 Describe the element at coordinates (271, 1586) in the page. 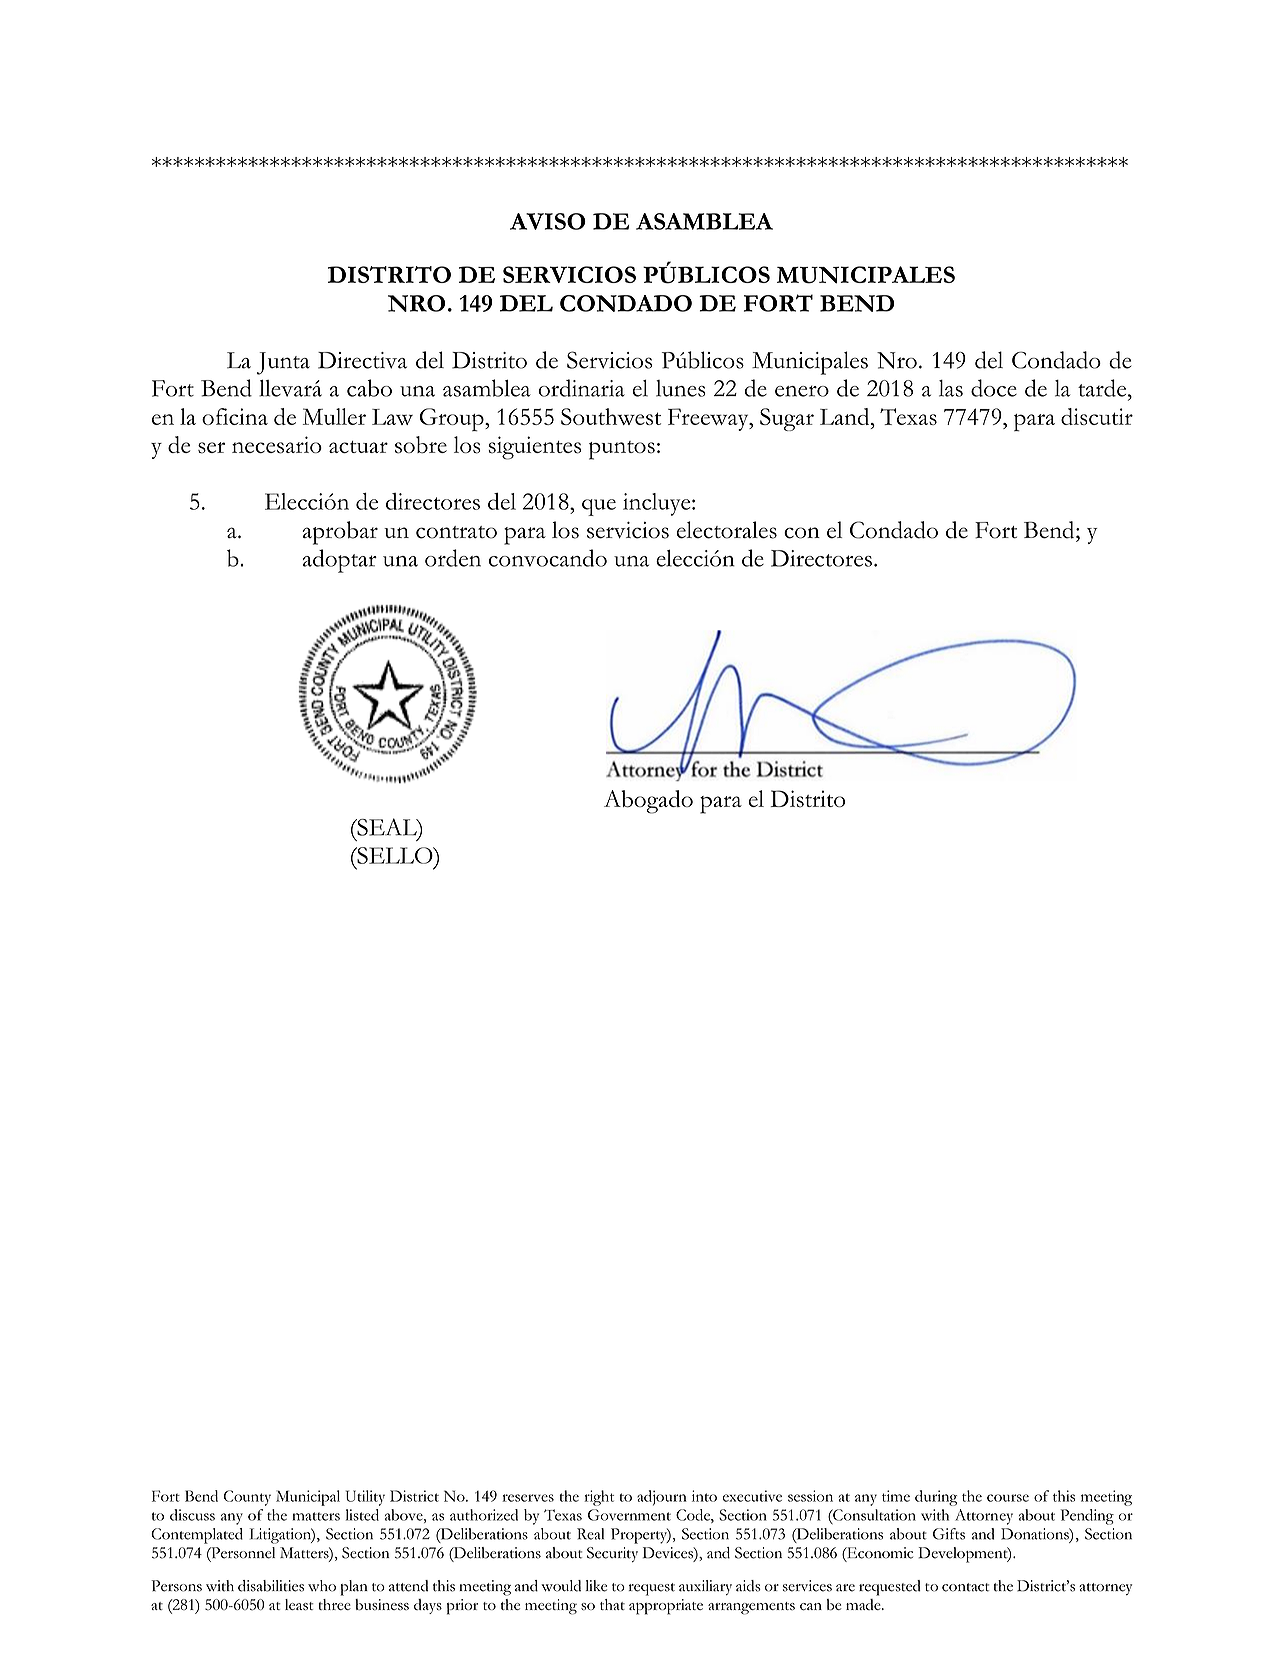

I see `disabilities` at that location.
